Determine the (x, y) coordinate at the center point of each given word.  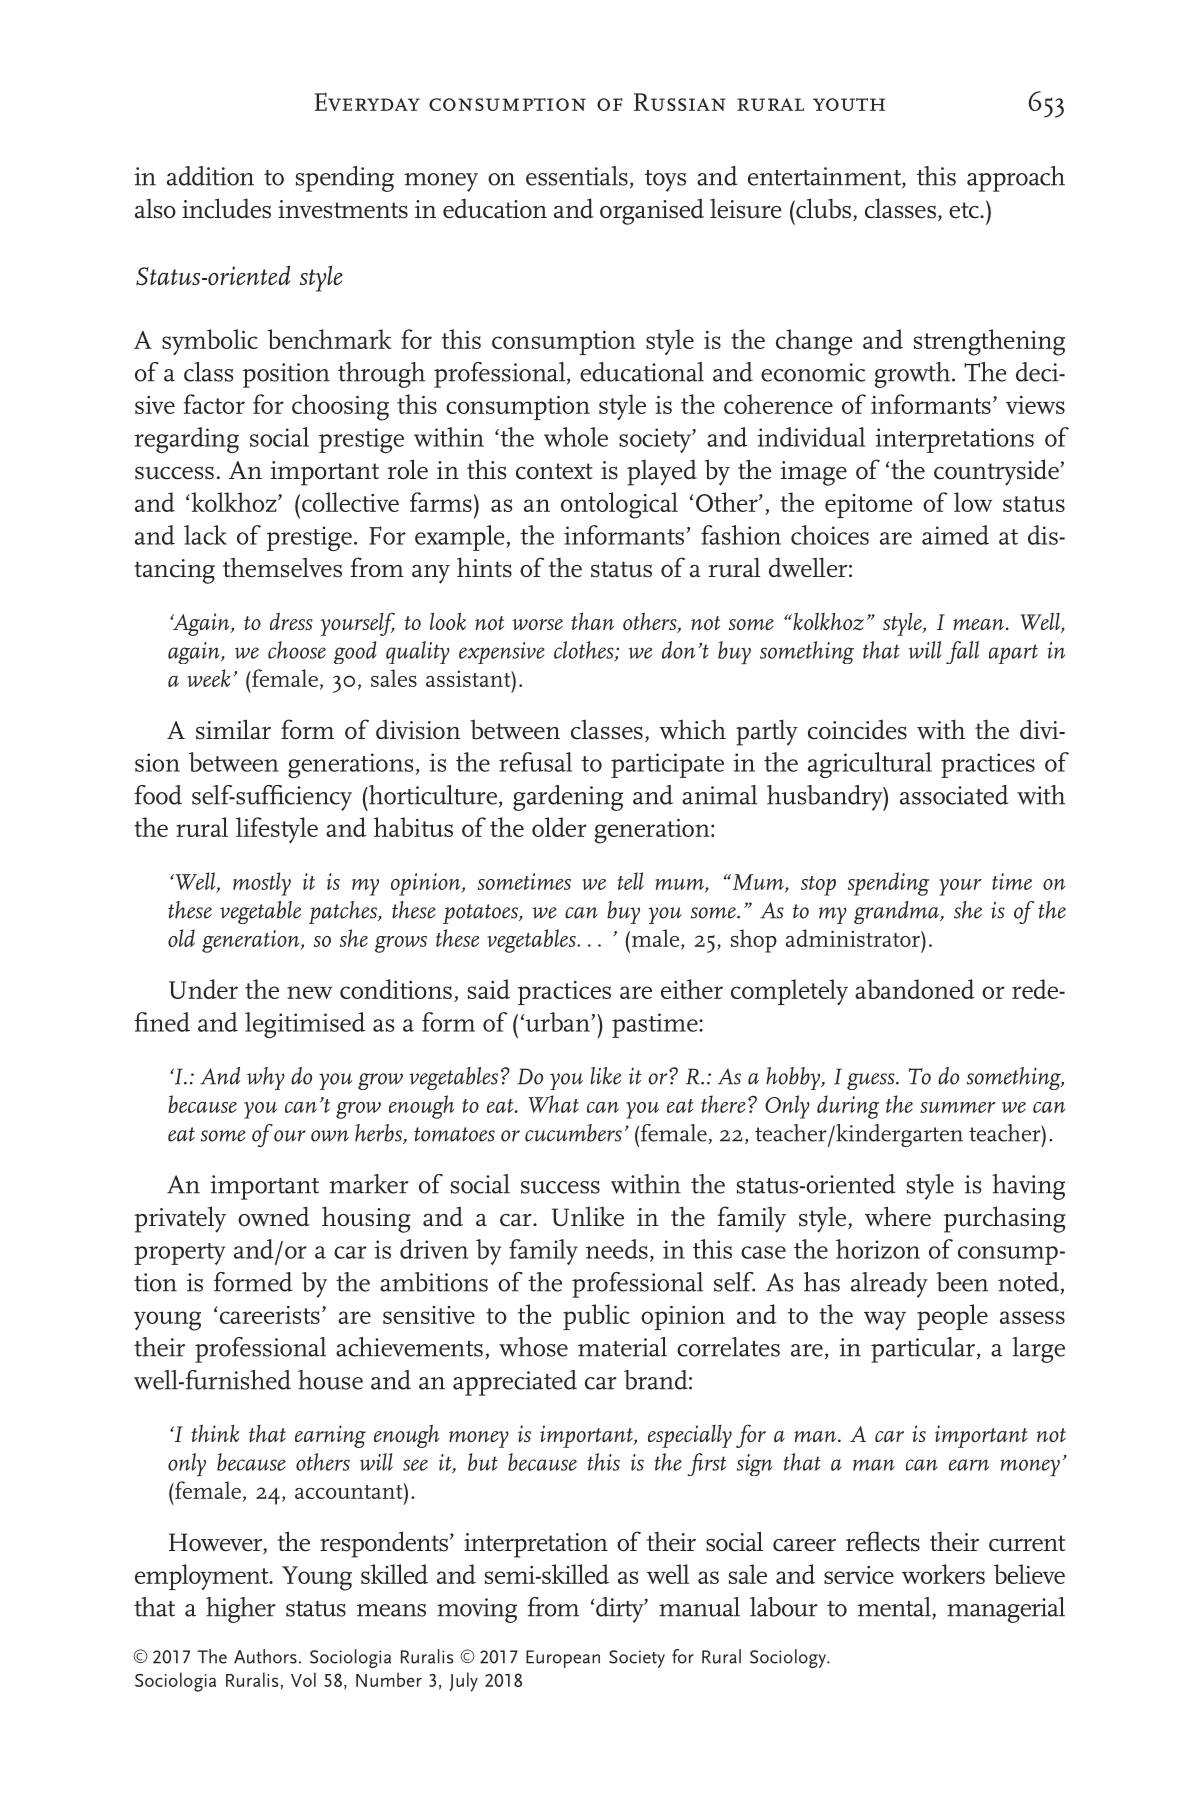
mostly (262, 884)
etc (965, 210)
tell (630, 881)
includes (226, 208)
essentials (577, 176)
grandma (897, 912)
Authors (265, 1656)
